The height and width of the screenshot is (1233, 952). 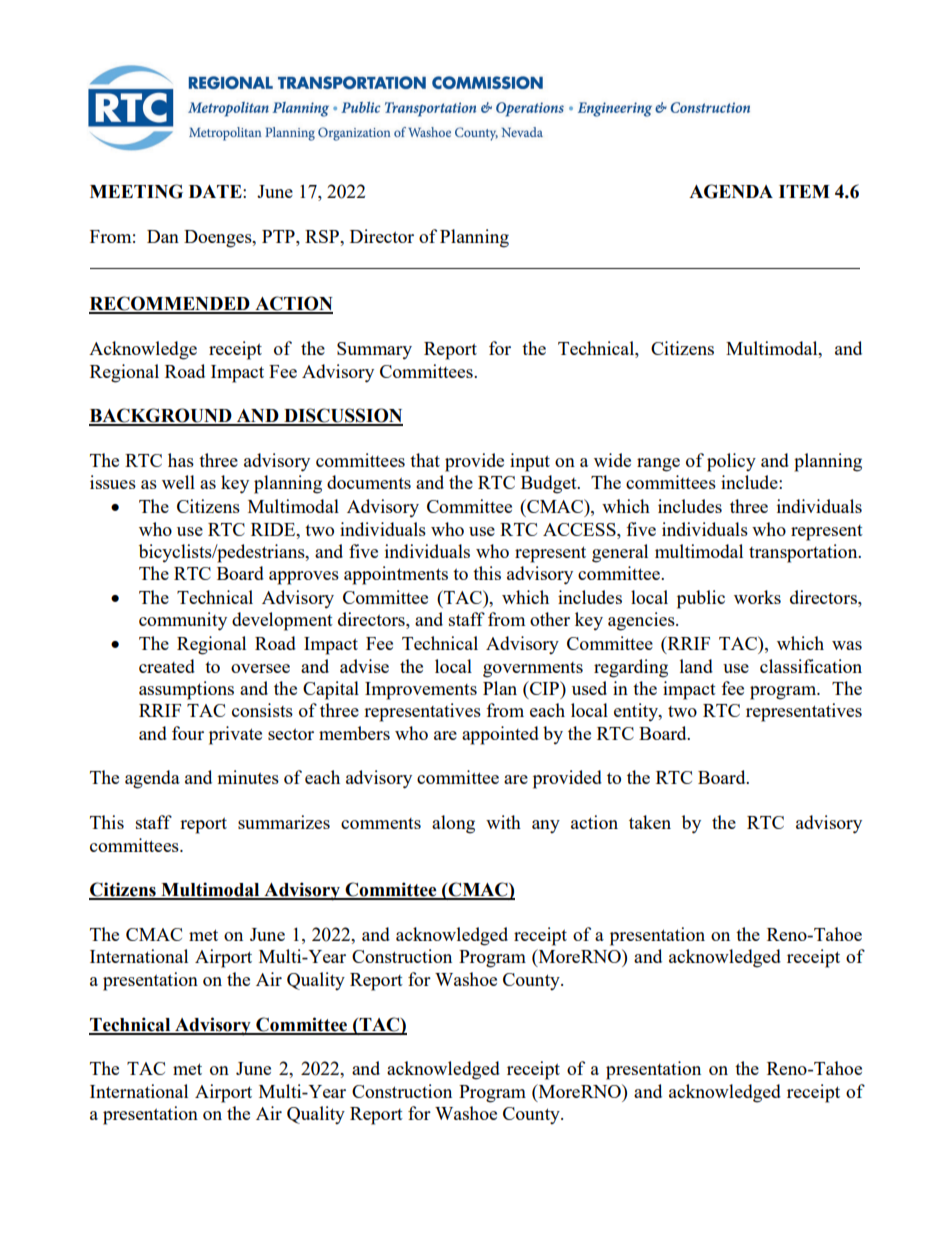 What do you see at coordinates (731, 462) in the screenshot?
I see `policy` at bounding box center [731, 462].
